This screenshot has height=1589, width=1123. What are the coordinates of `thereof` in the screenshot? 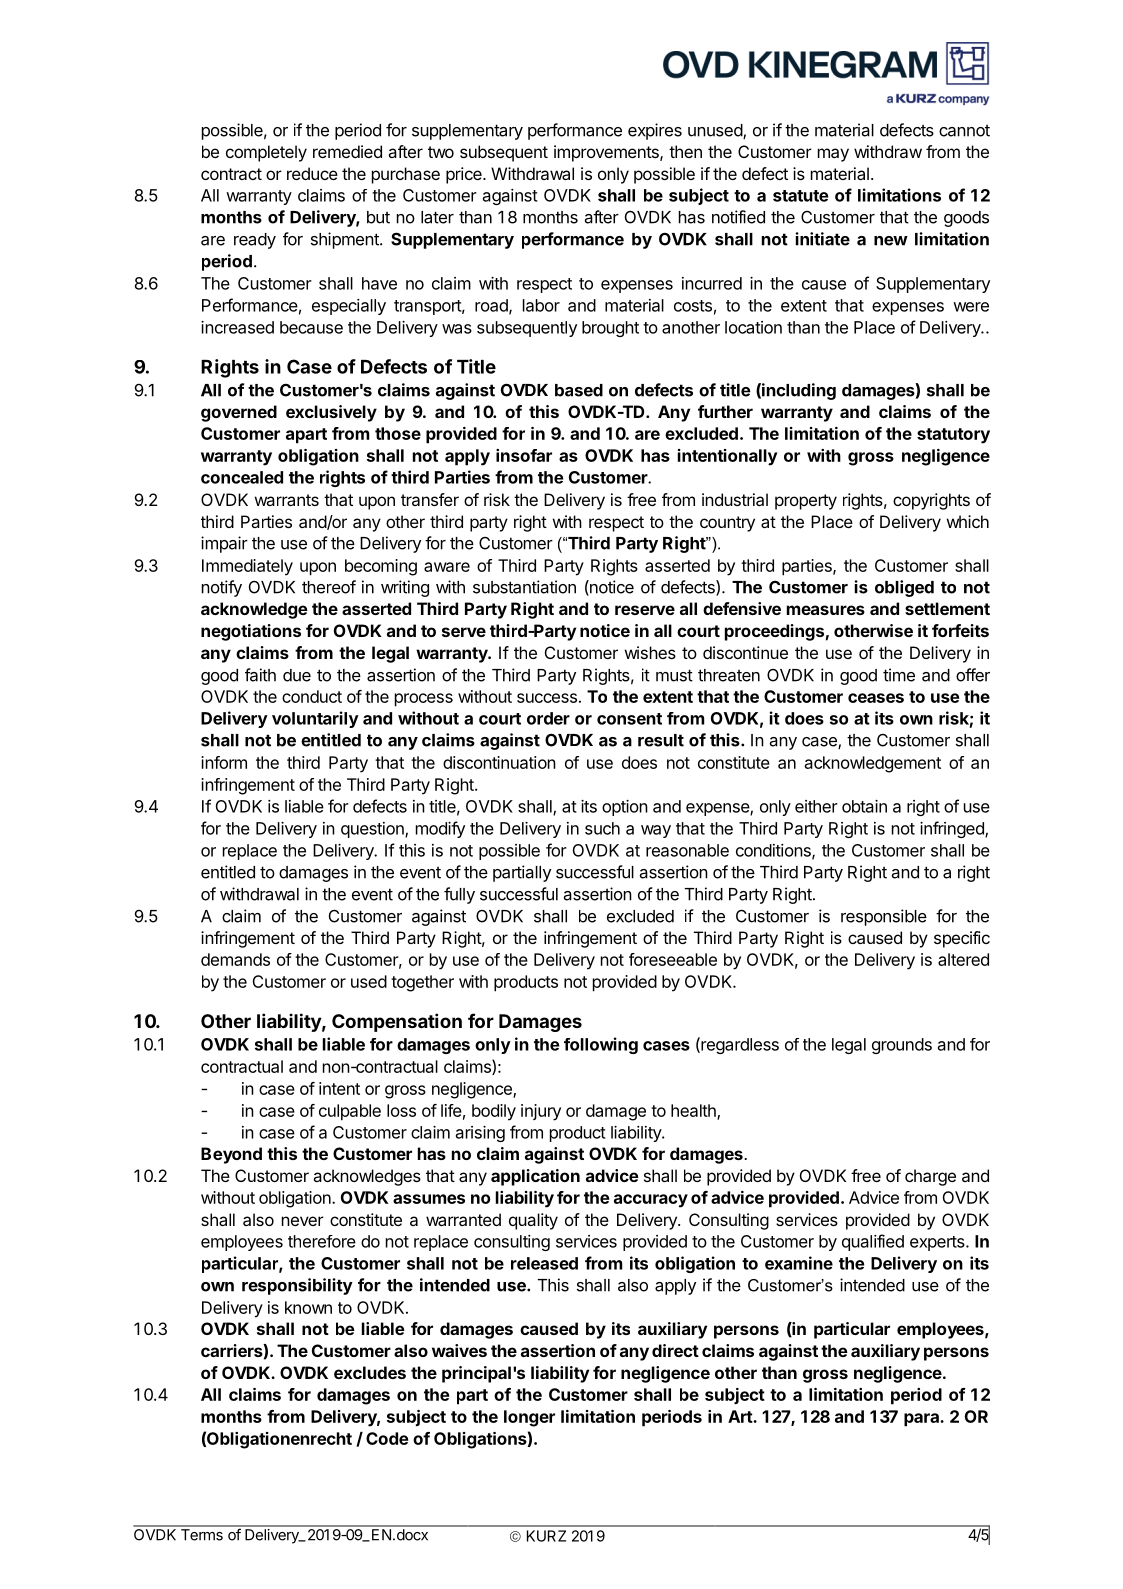 It's located at (329, 587).
